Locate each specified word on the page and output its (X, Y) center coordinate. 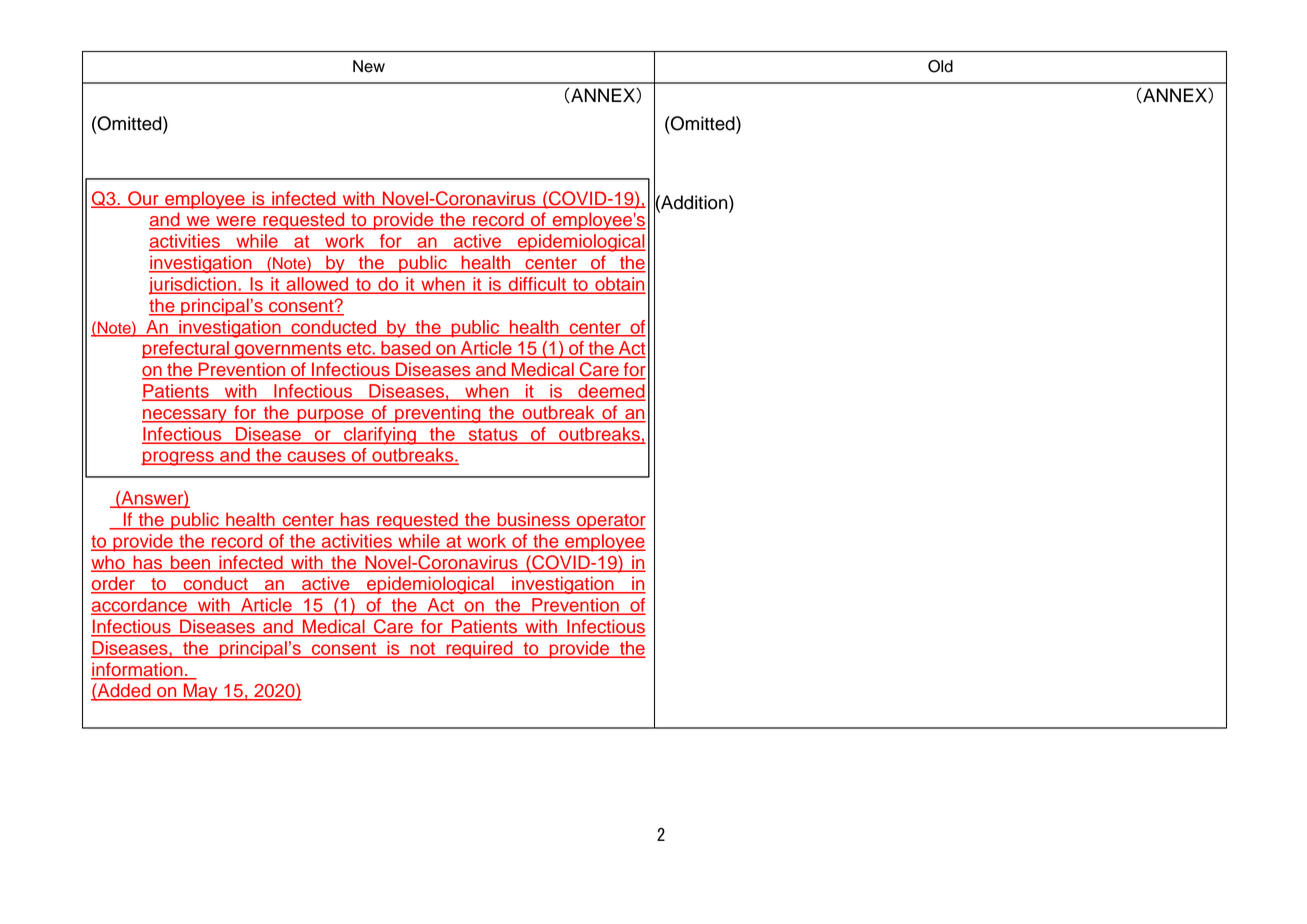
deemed (610, 392)
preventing (438, 414)
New (369, 66)
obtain (619, 285)
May (200, 692)
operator (610, 522)
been (190, 563)
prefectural (186, 350)
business (533, 520)
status (493, 435)
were (236, 222)
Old (940, 66)
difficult (537, 284)
